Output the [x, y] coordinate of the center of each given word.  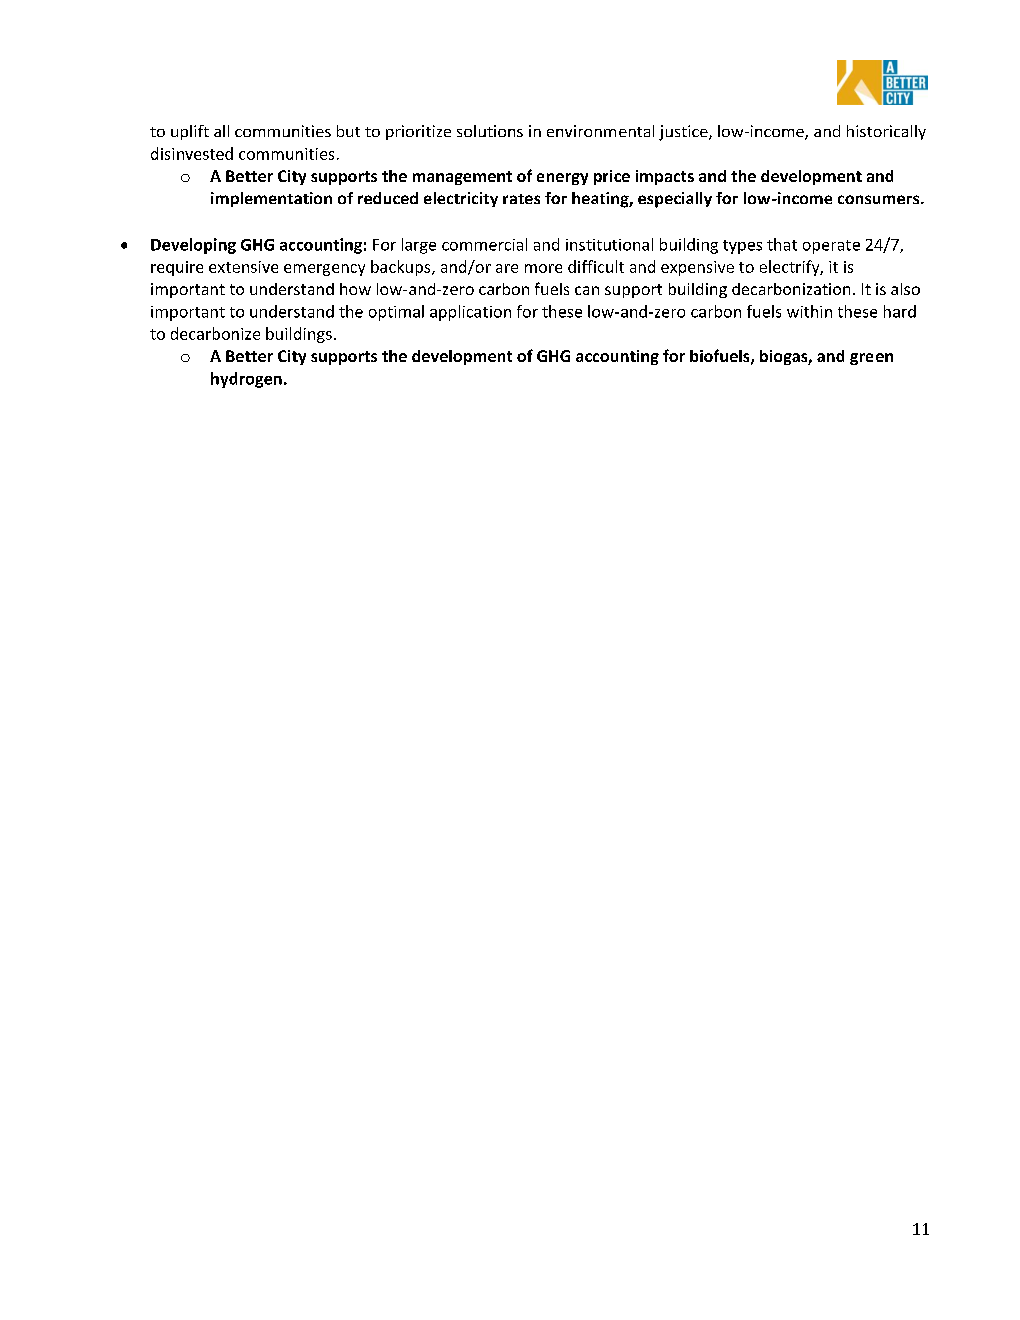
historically [886, 132]
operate [831, 247]
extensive [243, 267]
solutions [490, 131]
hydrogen [246, 380]
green [871, 359]
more [543, 268]
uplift [190, 132]
